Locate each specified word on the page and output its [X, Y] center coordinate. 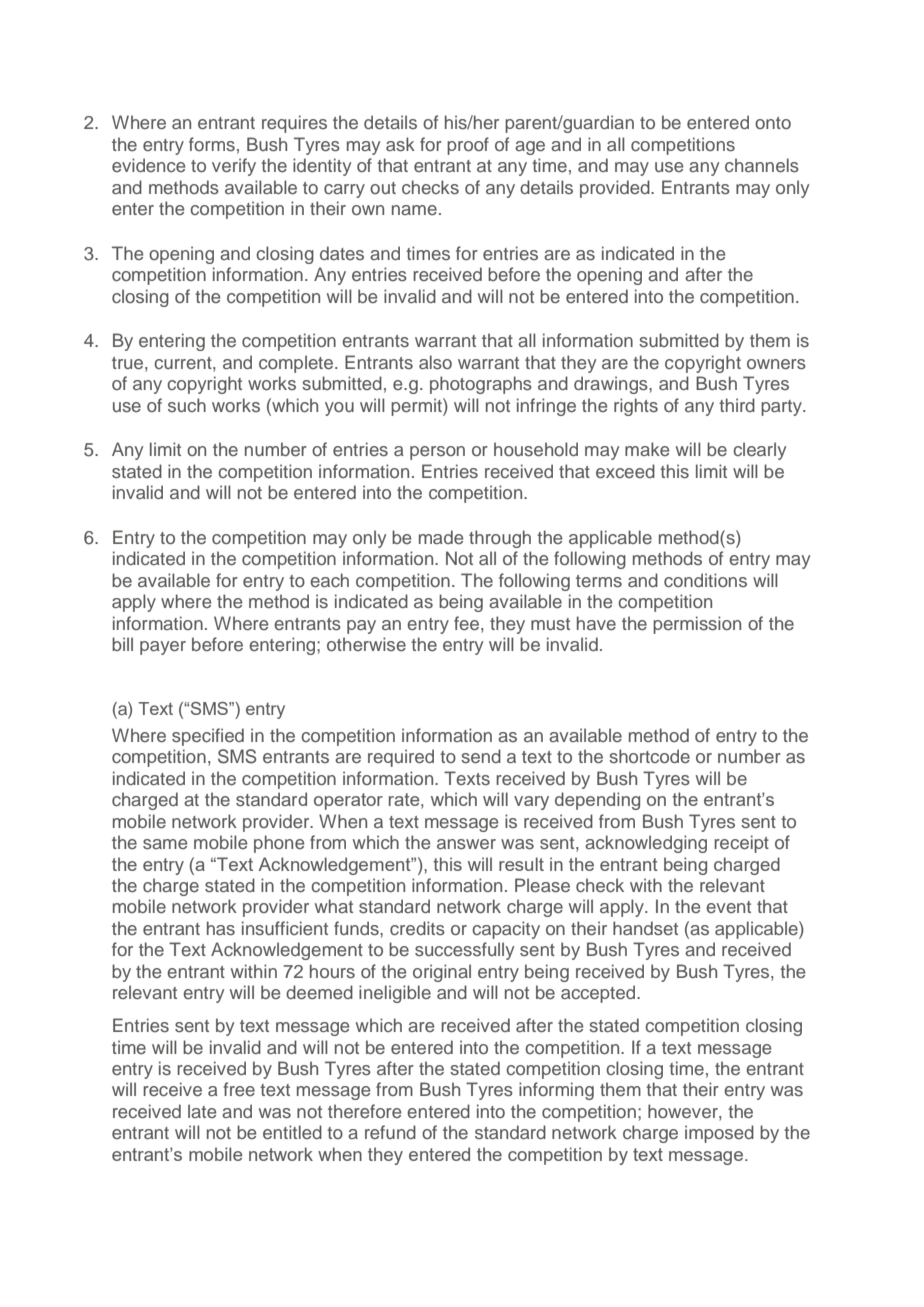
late [202, 1111]
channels [762, 165]
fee [468, 623]
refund [390, 1132]
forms [212, 144]
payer [163, 648]
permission [697, 625]
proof [468, 146]
